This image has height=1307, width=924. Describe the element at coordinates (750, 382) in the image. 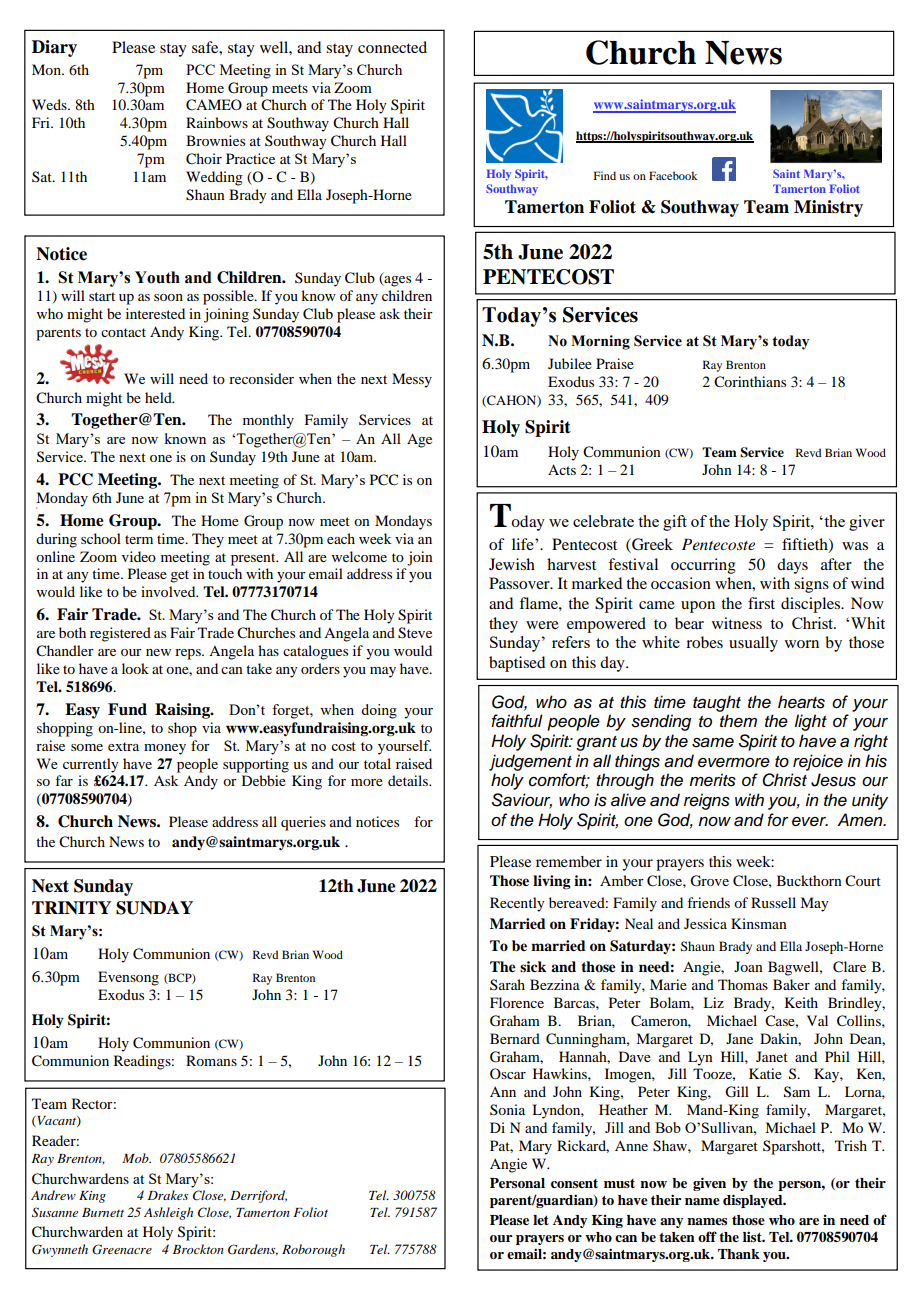

I see `Corinthians` at that location.
